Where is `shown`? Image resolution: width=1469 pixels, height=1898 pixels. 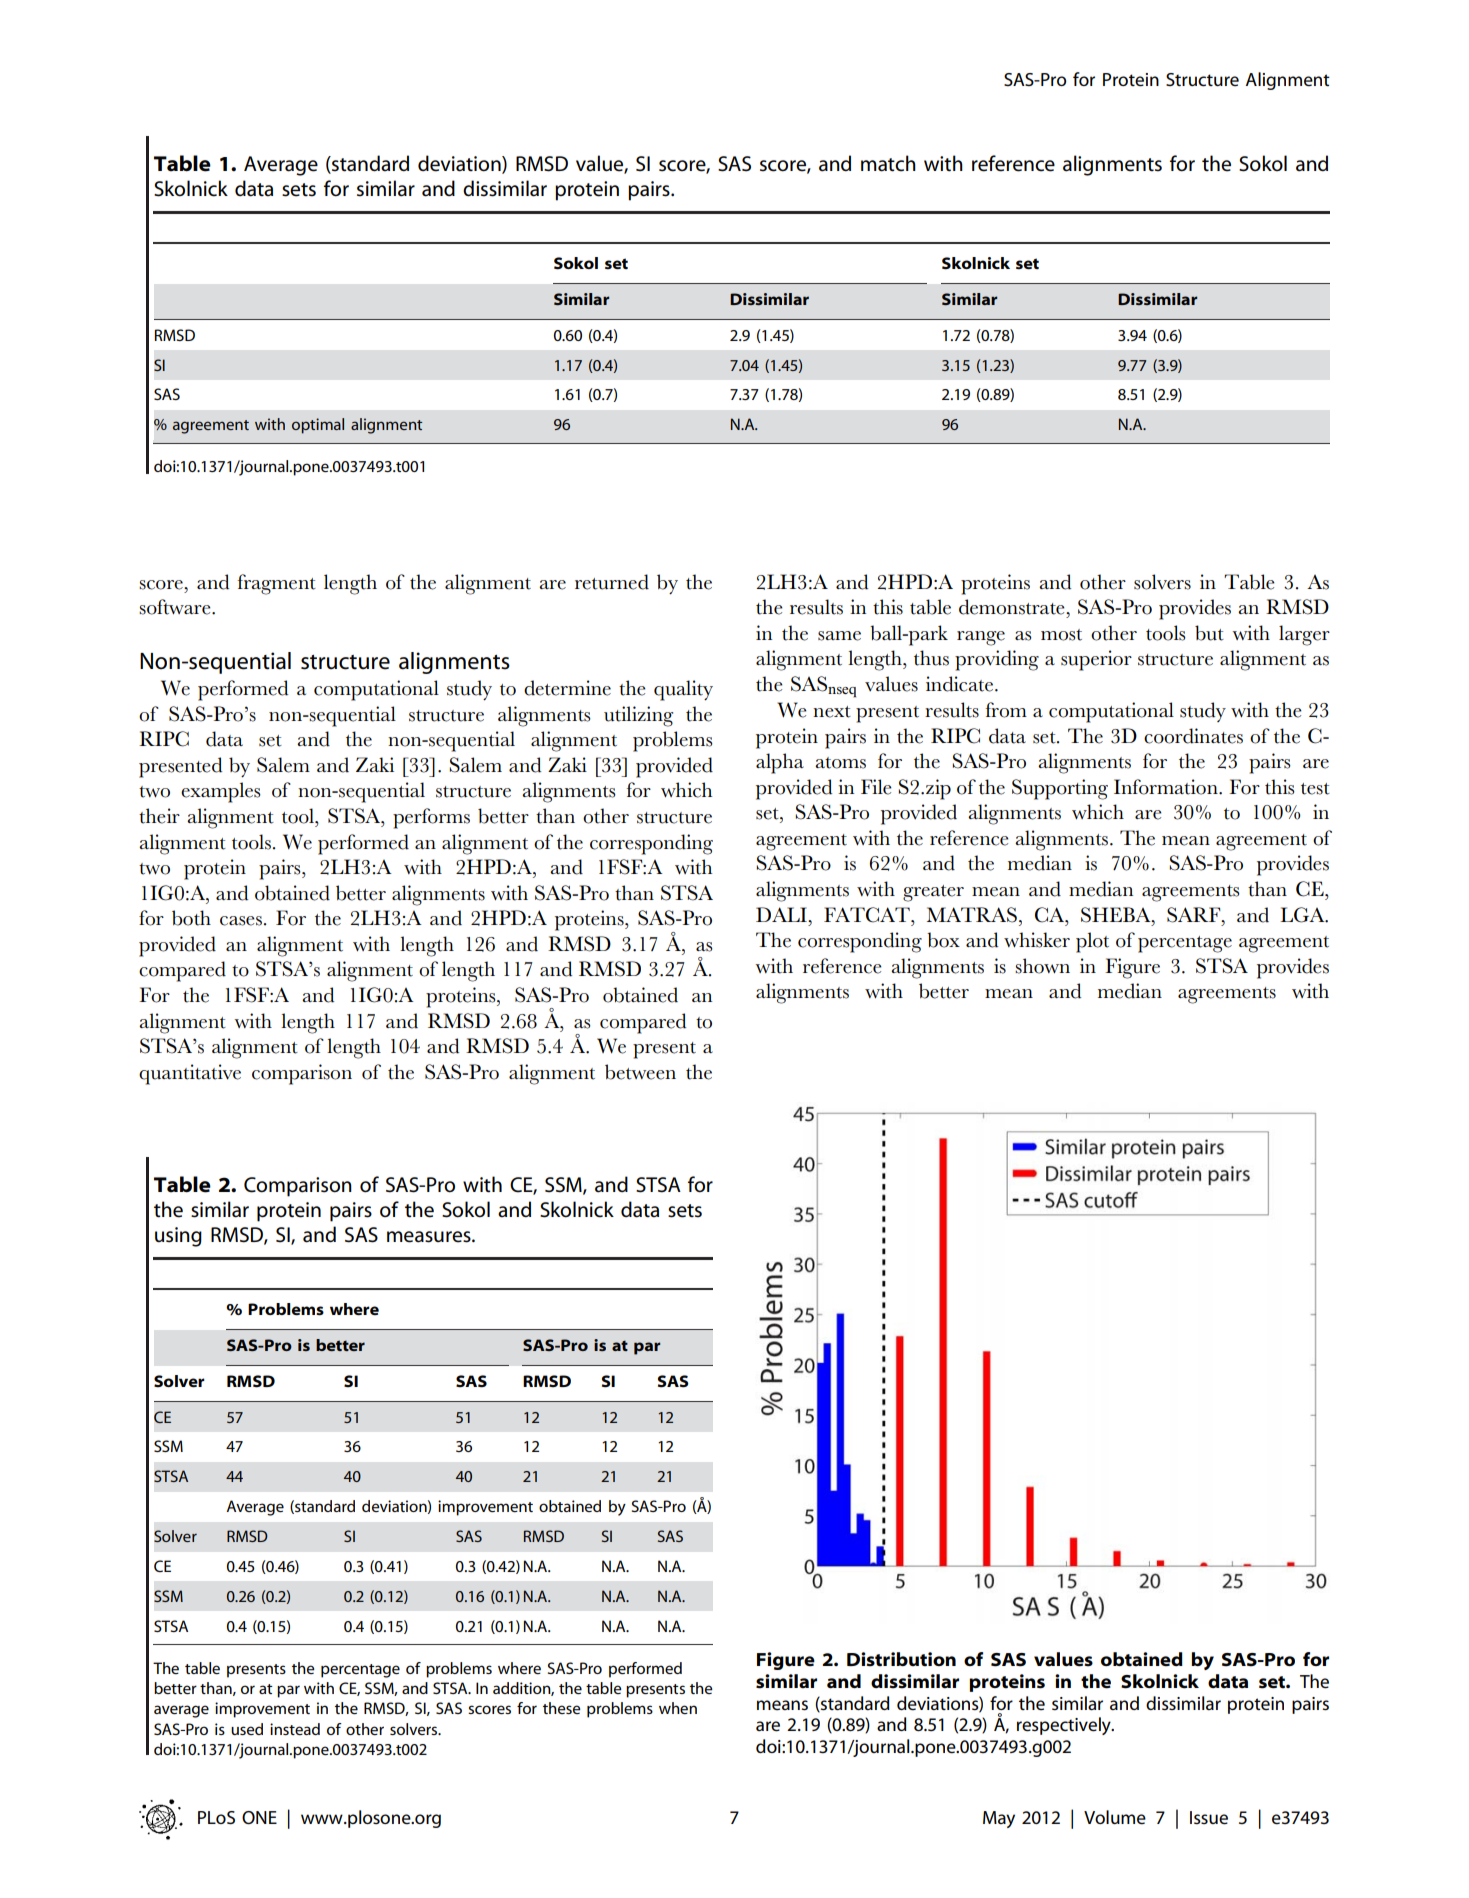 shown is located at coordinates (1042, 966).
